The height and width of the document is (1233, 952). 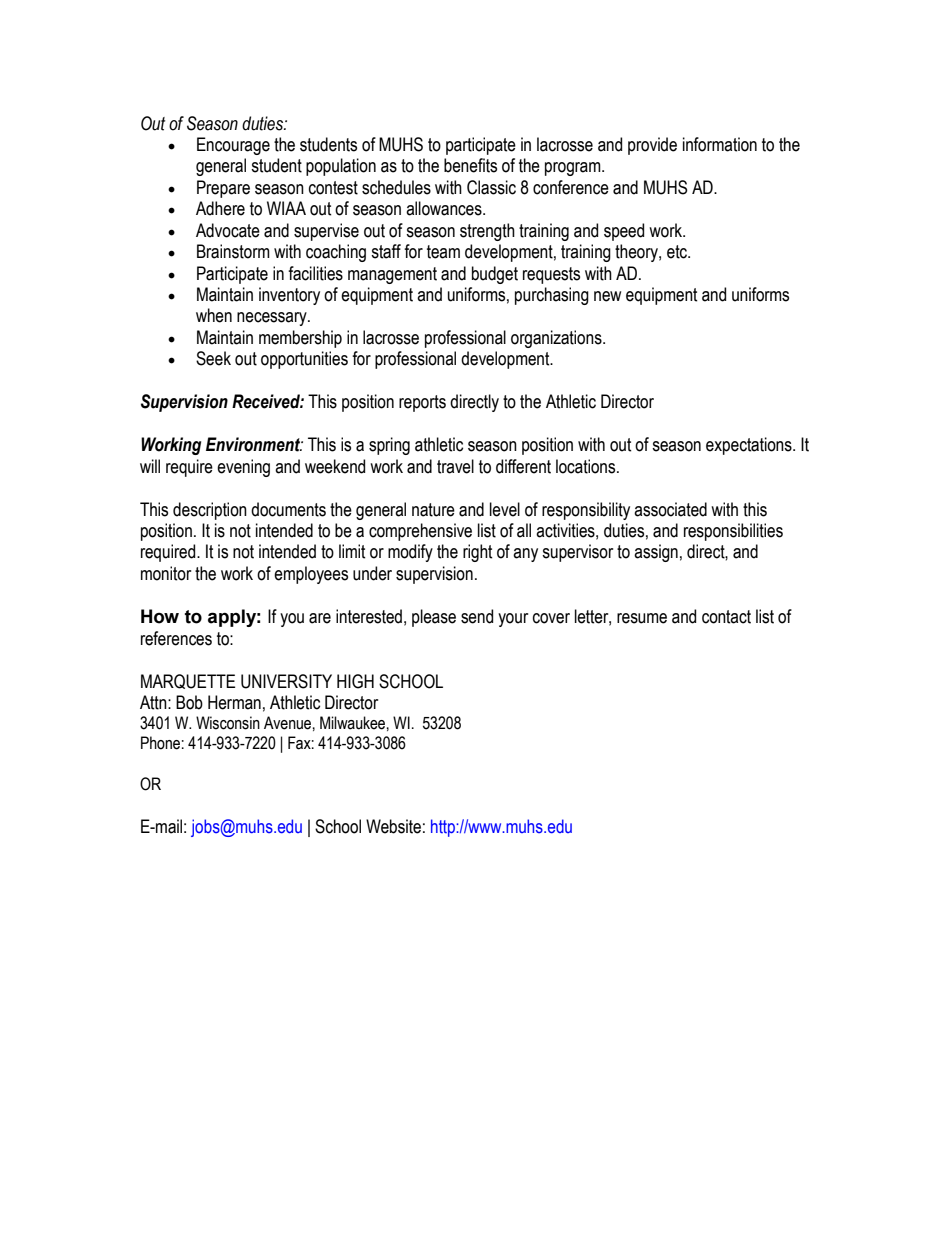 What do you see at coordinates (188, 681) in the document?
I see `MARQUETTE` at bounding box center [188, 681].
